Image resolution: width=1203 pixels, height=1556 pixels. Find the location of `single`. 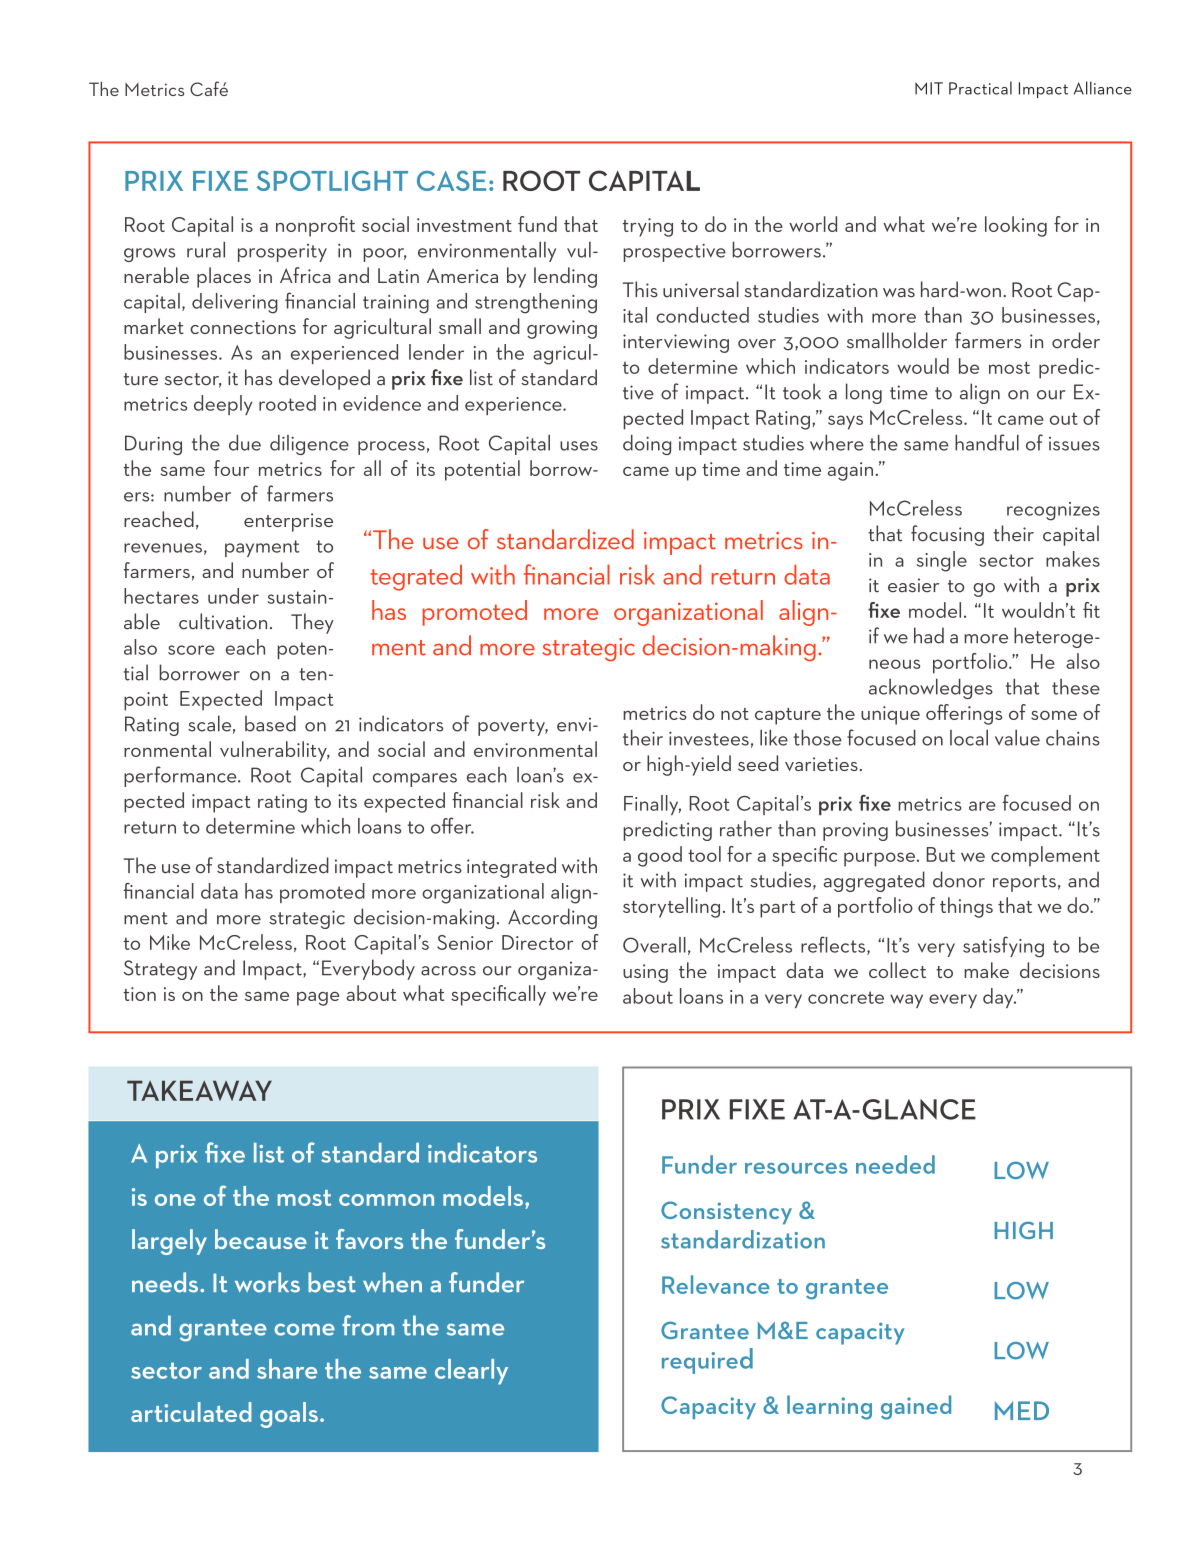

single is located at coordinates (942, 561).
